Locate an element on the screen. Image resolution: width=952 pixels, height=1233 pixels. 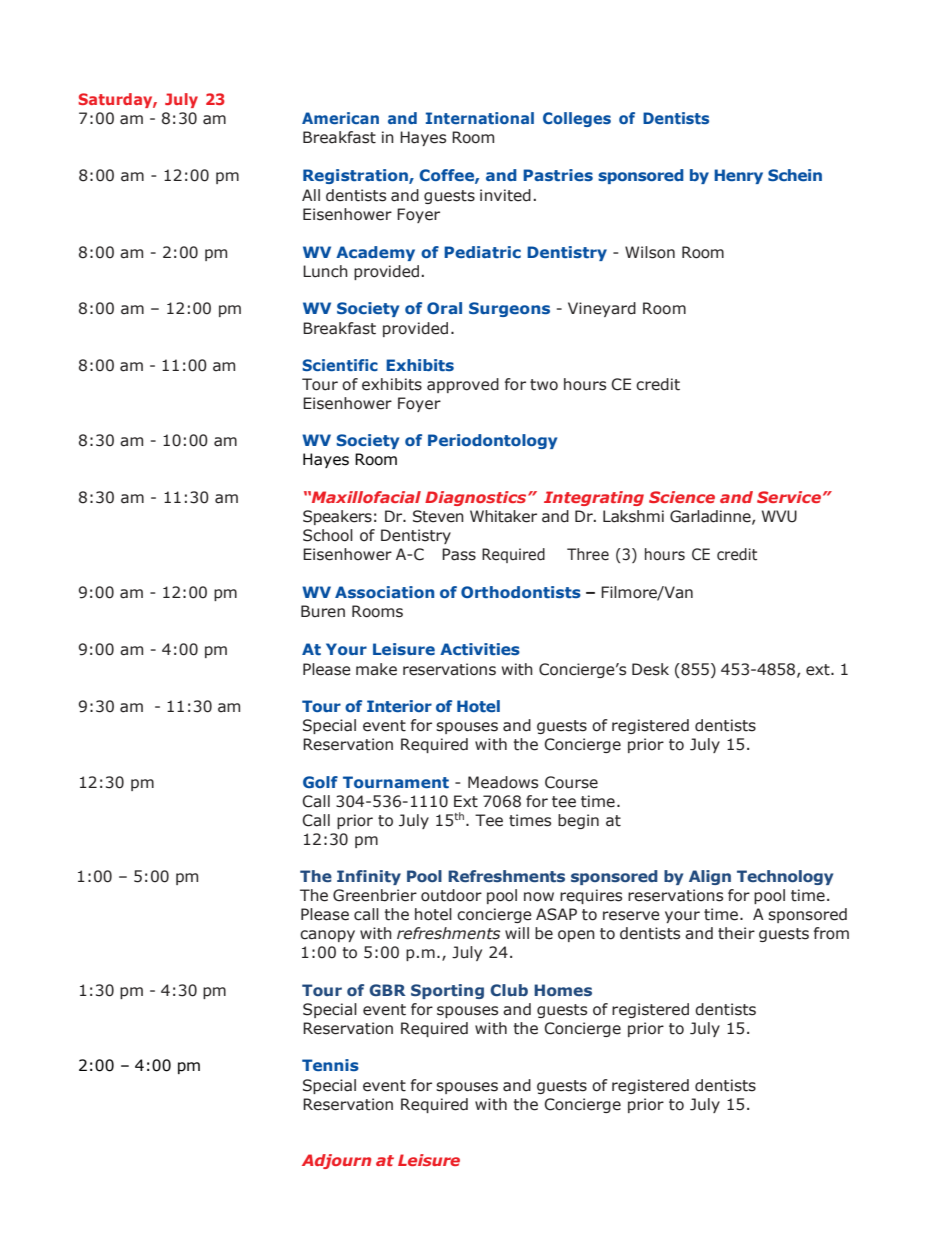
Registration is located at coordinates (356, 176).
